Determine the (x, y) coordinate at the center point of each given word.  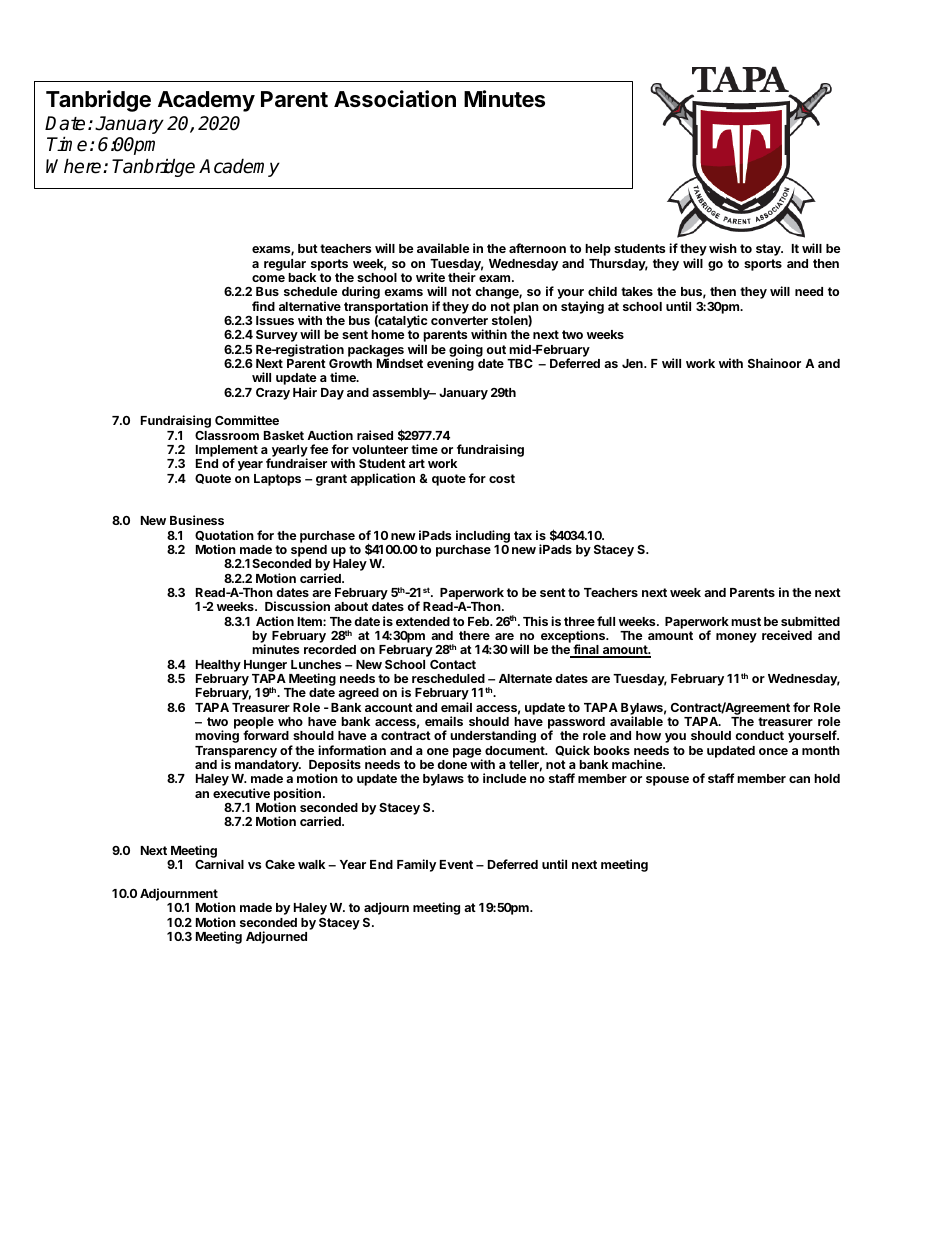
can (799, 779)
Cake (280, 864)
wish (723, 248)
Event (456, 864)
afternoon (537, 248)
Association (395, 99)
